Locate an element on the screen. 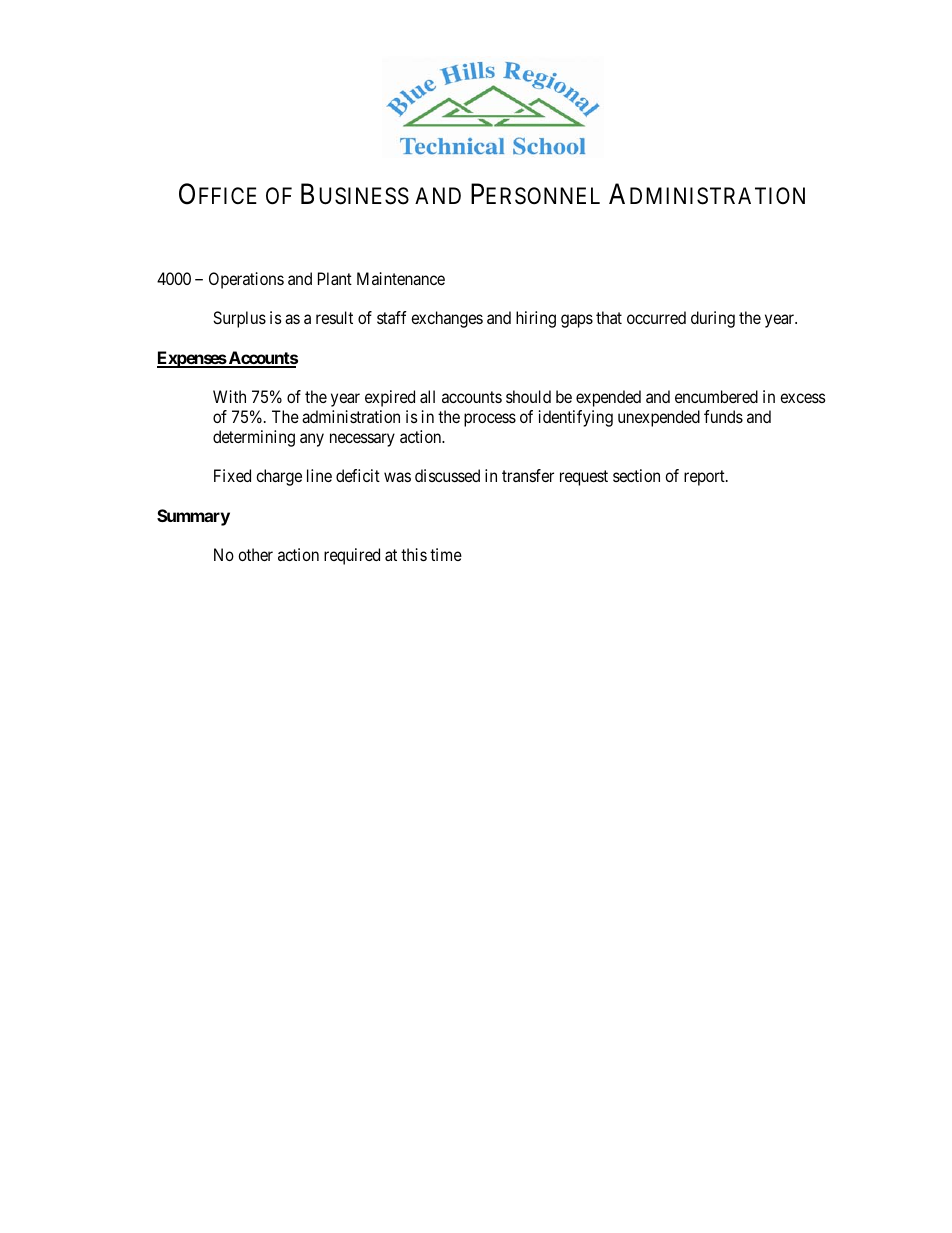  this is located at coordinates (414, 554).
